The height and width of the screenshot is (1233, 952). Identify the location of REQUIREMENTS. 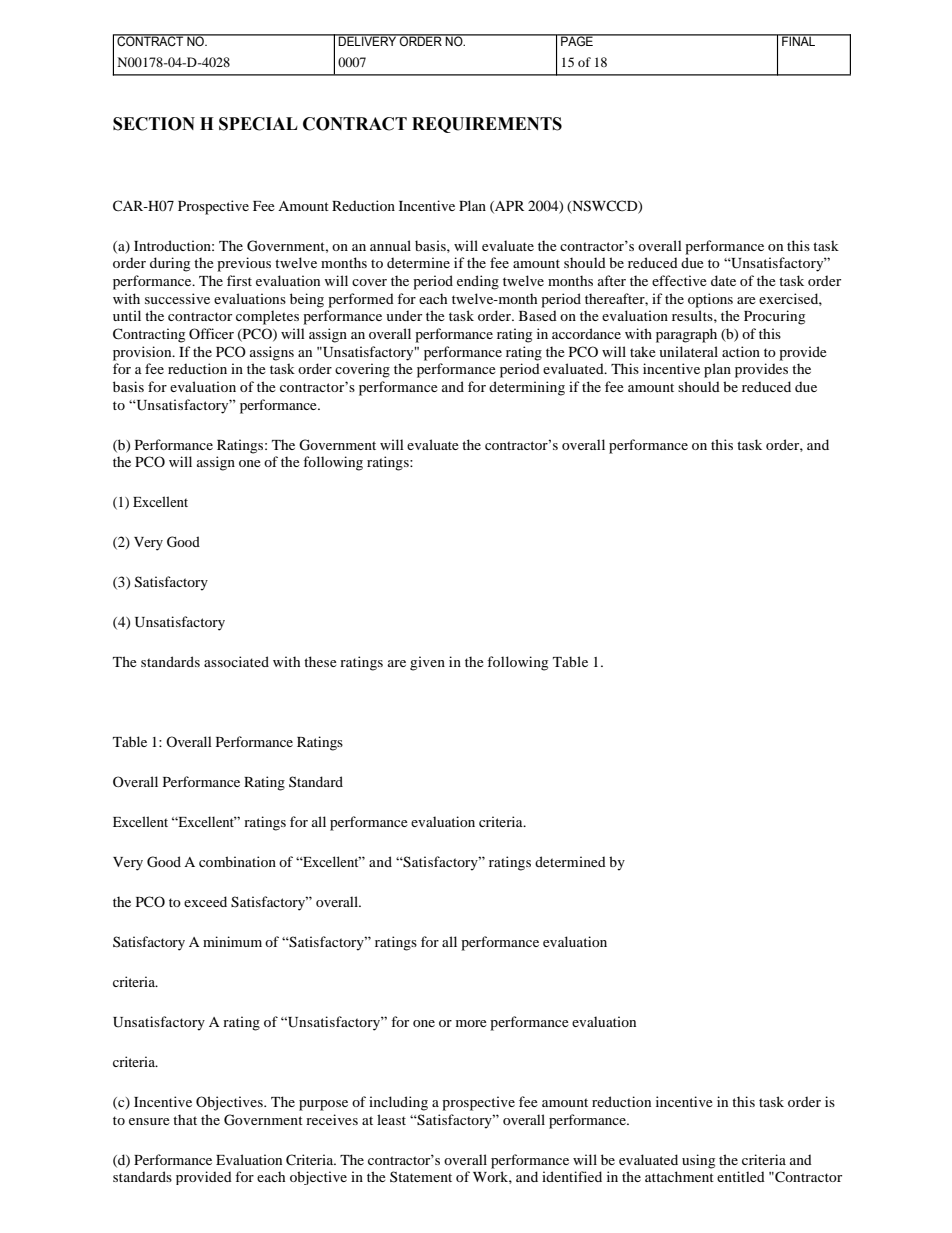
(487, 125).
